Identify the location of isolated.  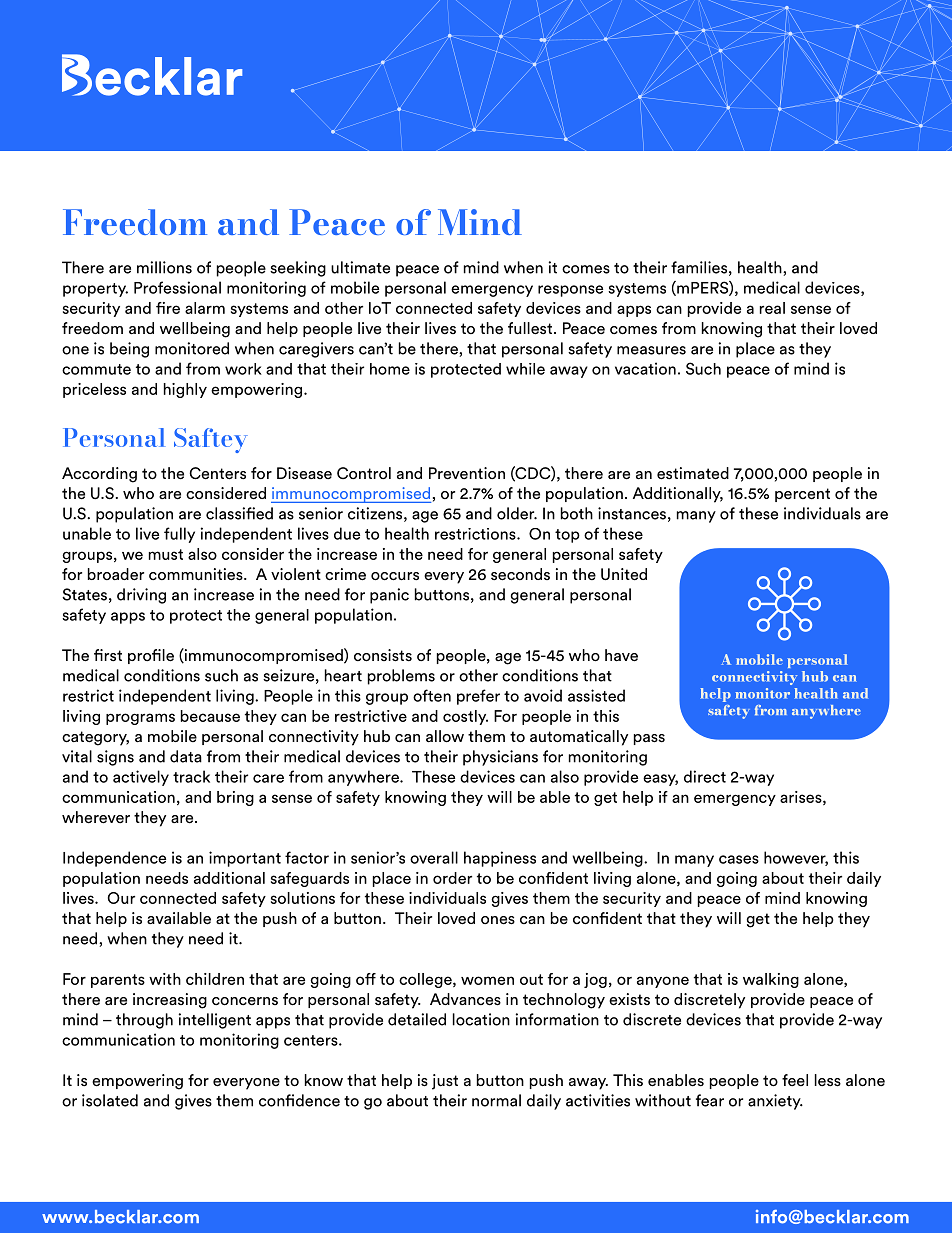
(110, 1100).
